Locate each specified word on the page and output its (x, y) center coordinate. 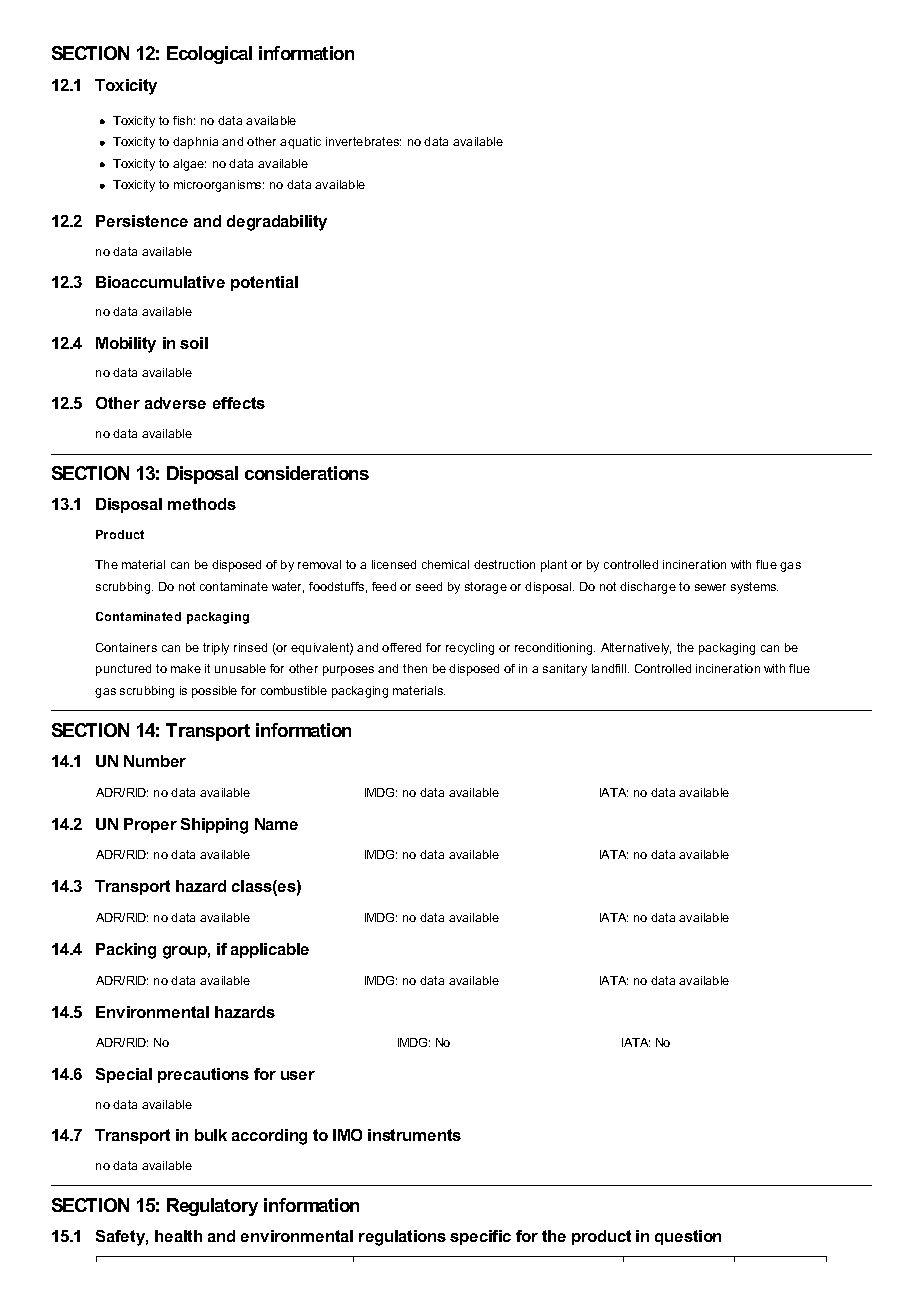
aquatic (300, 143)
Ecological (209, 55)
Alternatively (636, 649)
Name (276, 824)
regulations (402, 1238)
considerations (307, 473)
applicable (270, 950)
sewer (710, 587)
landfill (610, 668)
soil (194, 343)
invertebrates (363, 141)
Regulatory (212, 1207)
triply (216, 649)
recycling (470, 649)
